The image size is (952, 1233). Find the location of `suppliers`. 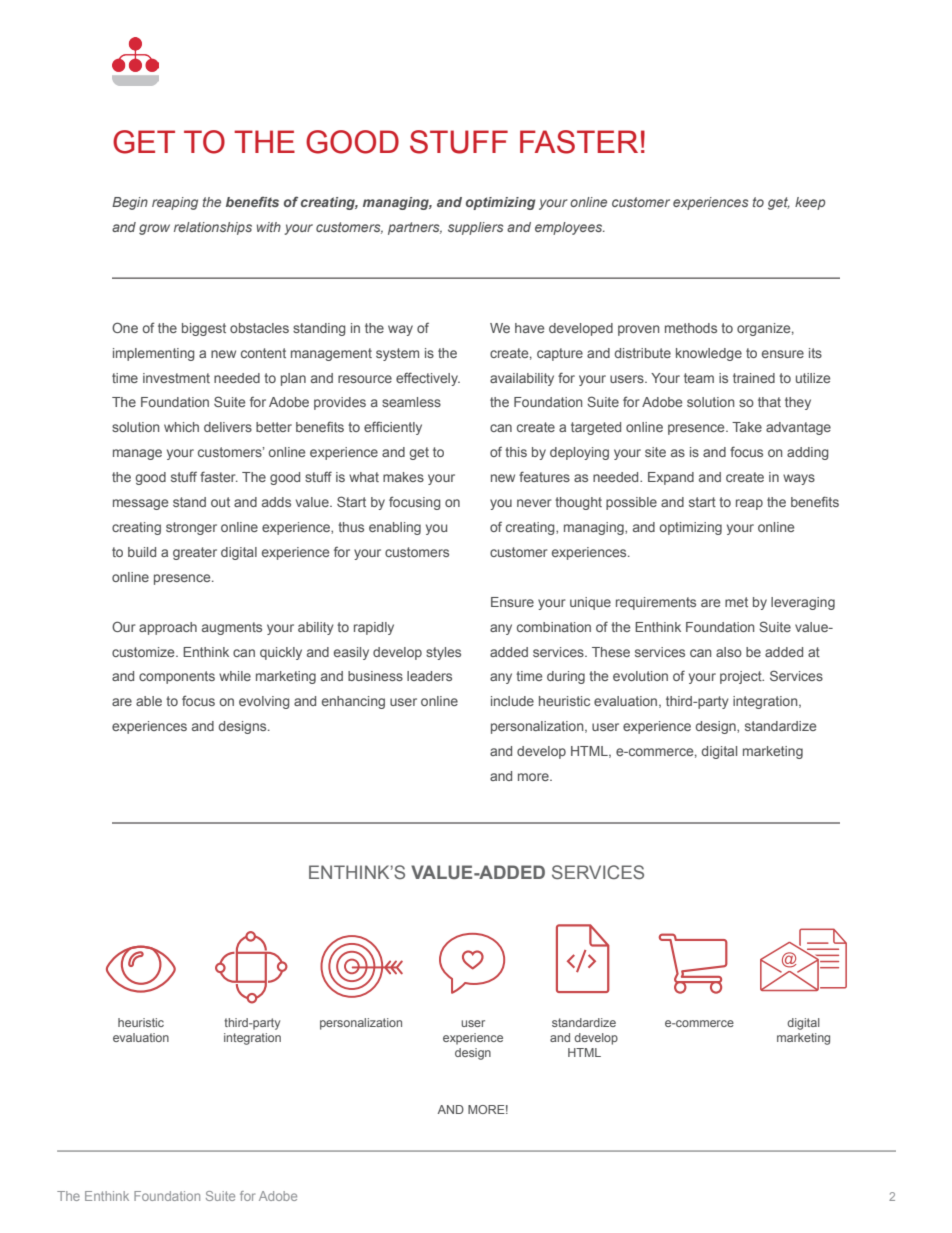

suppliers is located at coordinates (475, 228).
